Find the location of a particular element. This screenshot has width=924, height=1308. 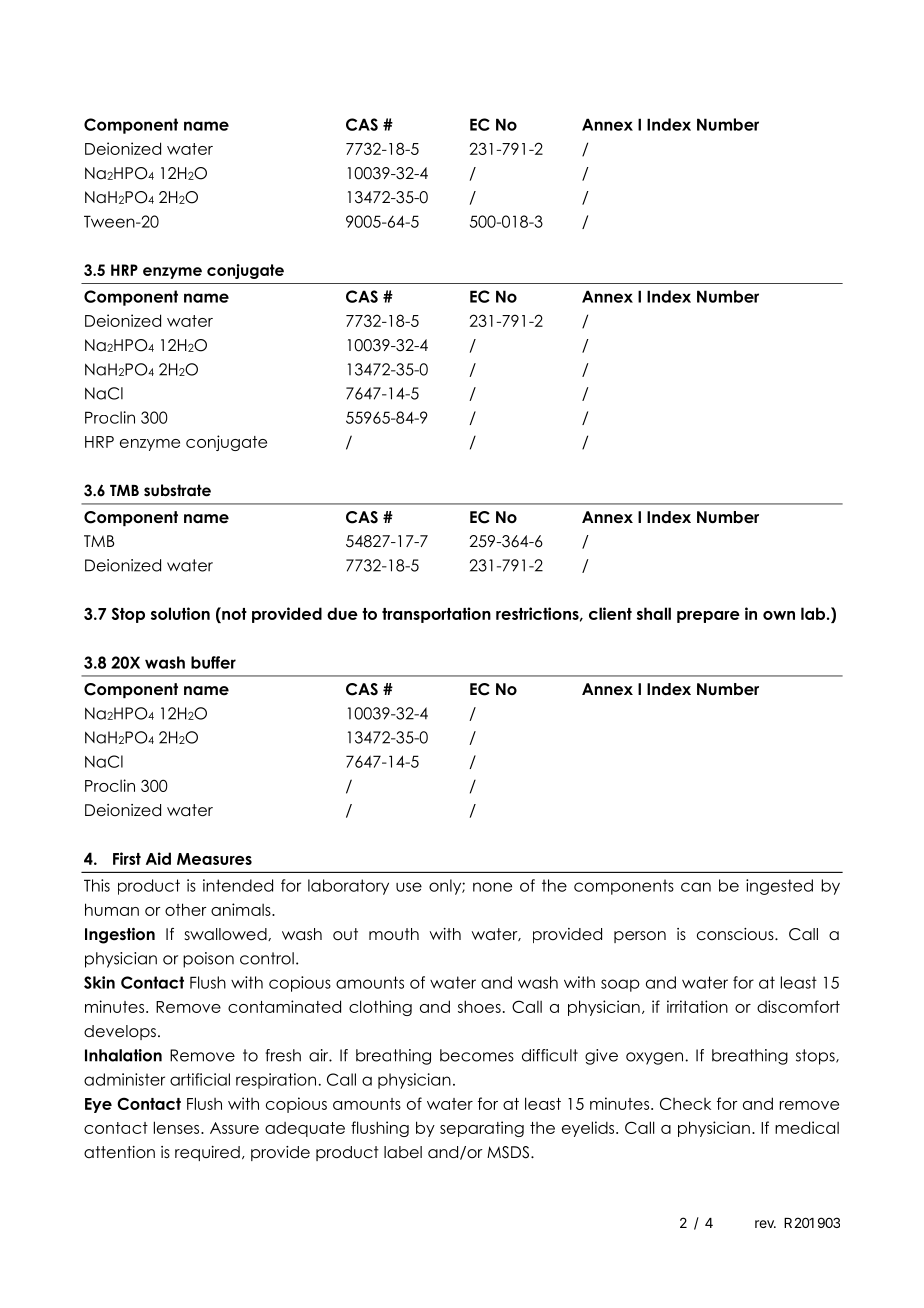

prepare is located at coordinates (708, 617).
